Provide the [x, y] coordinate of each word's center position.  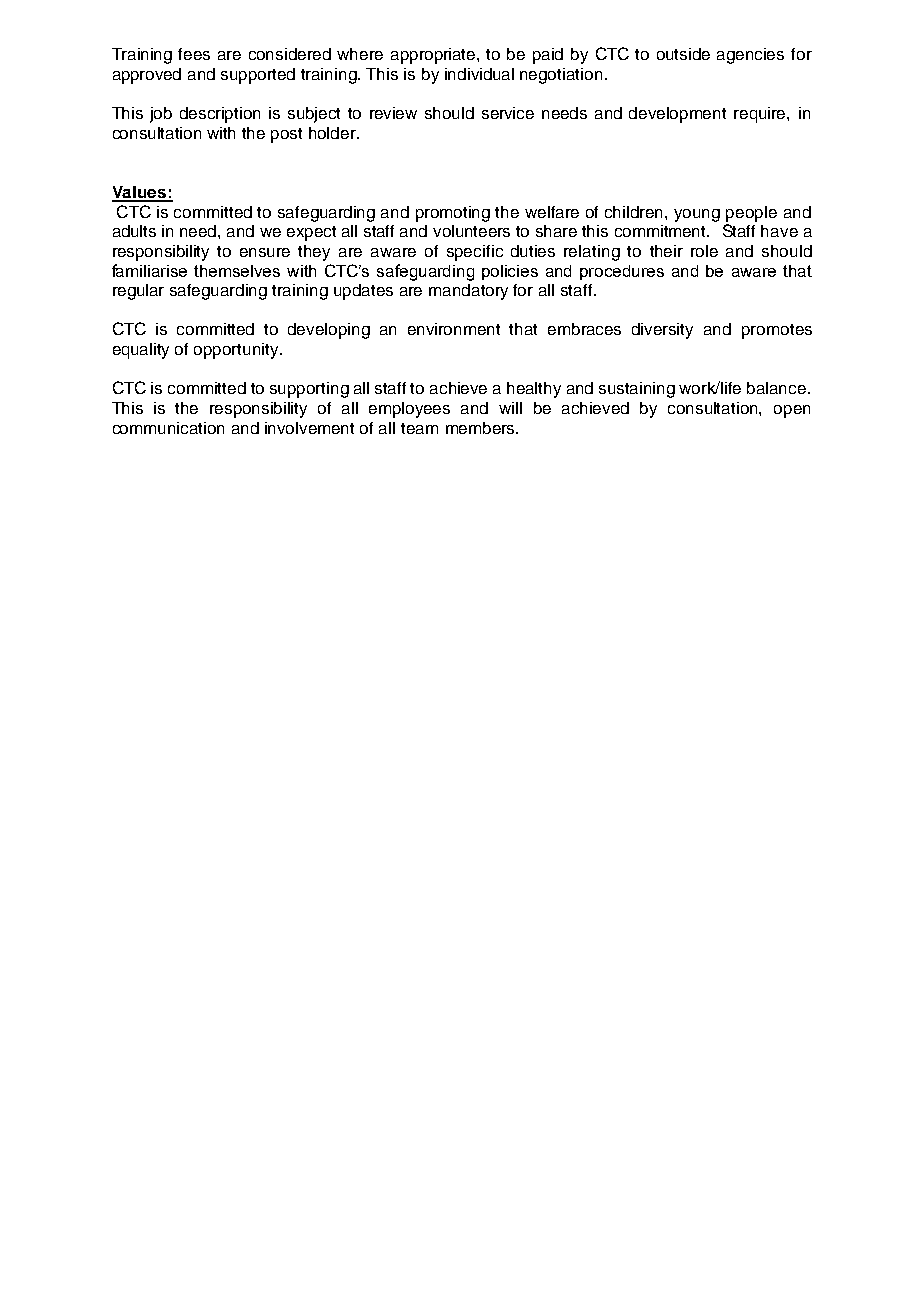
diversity [662, 331]
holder [333, 133]
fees [194, 54]
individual [479, 74]
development [677, 115]
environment [454, 329]
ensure [265, 252]
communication [168, 428]
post [286, 135]
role [704, 251]
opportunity [237, 351]
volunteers [471, 231]
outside [683, 54]
